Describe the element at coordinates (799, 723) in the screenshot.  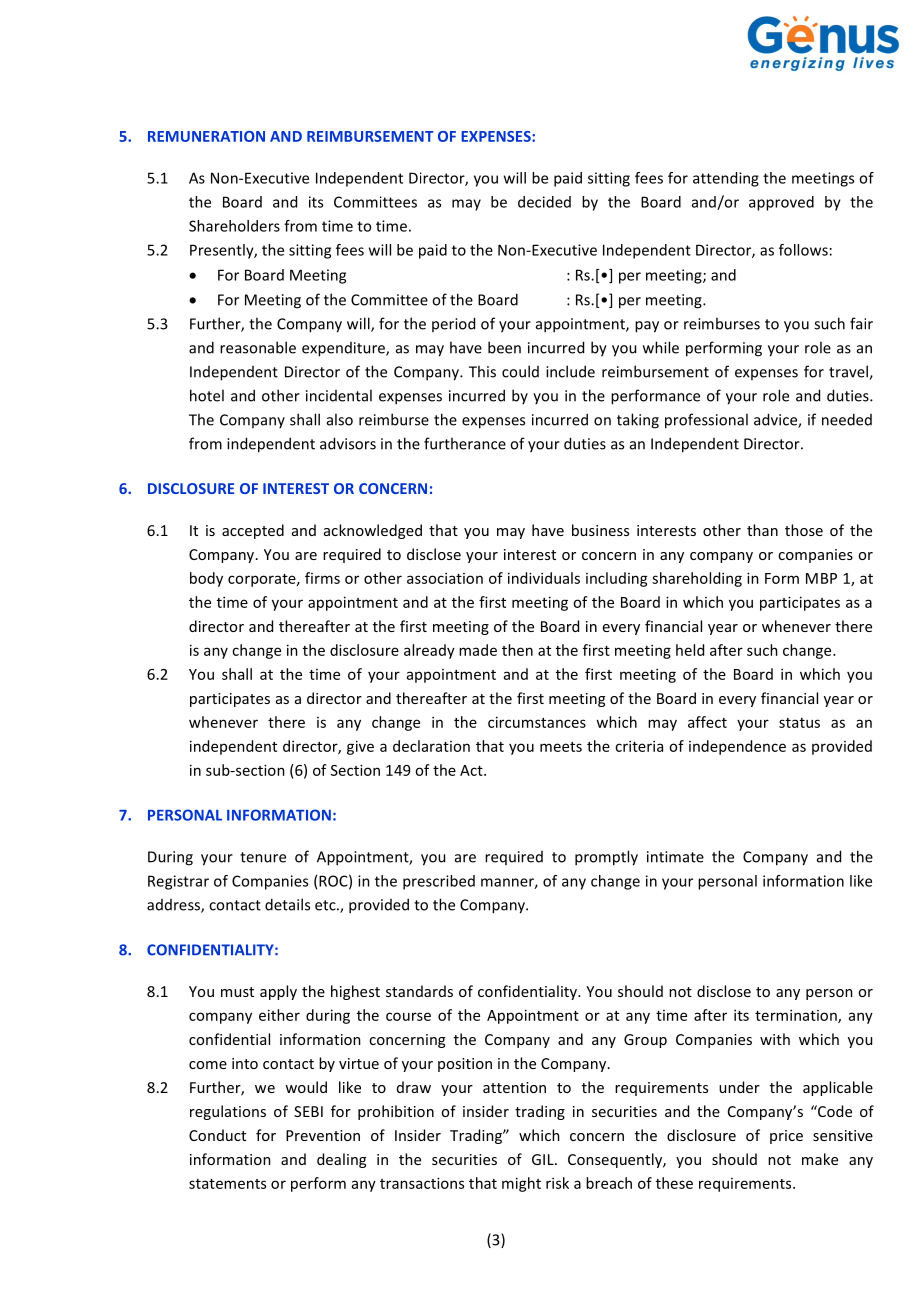
I see `status` at that location.
